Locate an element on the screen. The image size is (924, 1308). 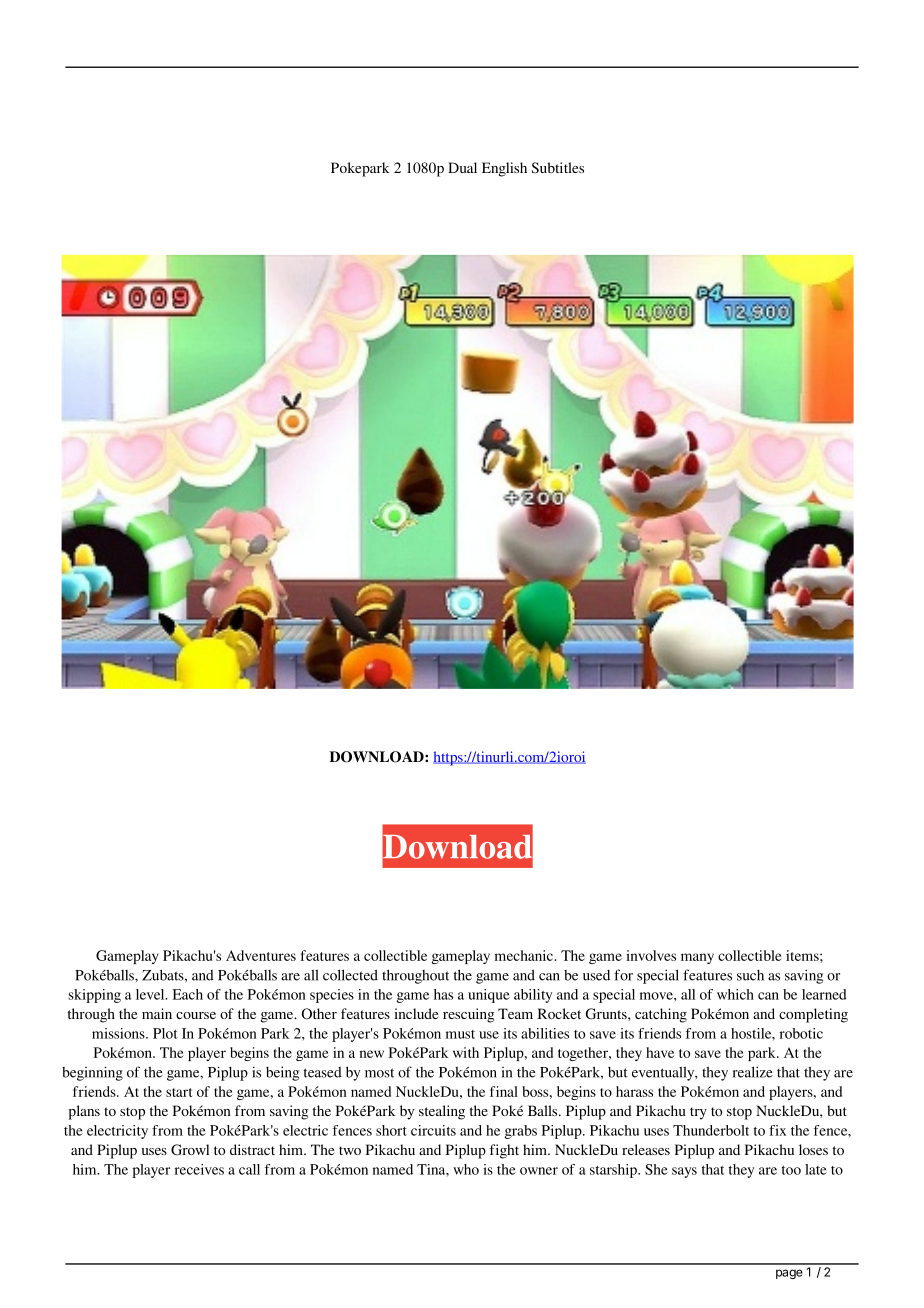
mechanic is located at coordinates (525, 955).
